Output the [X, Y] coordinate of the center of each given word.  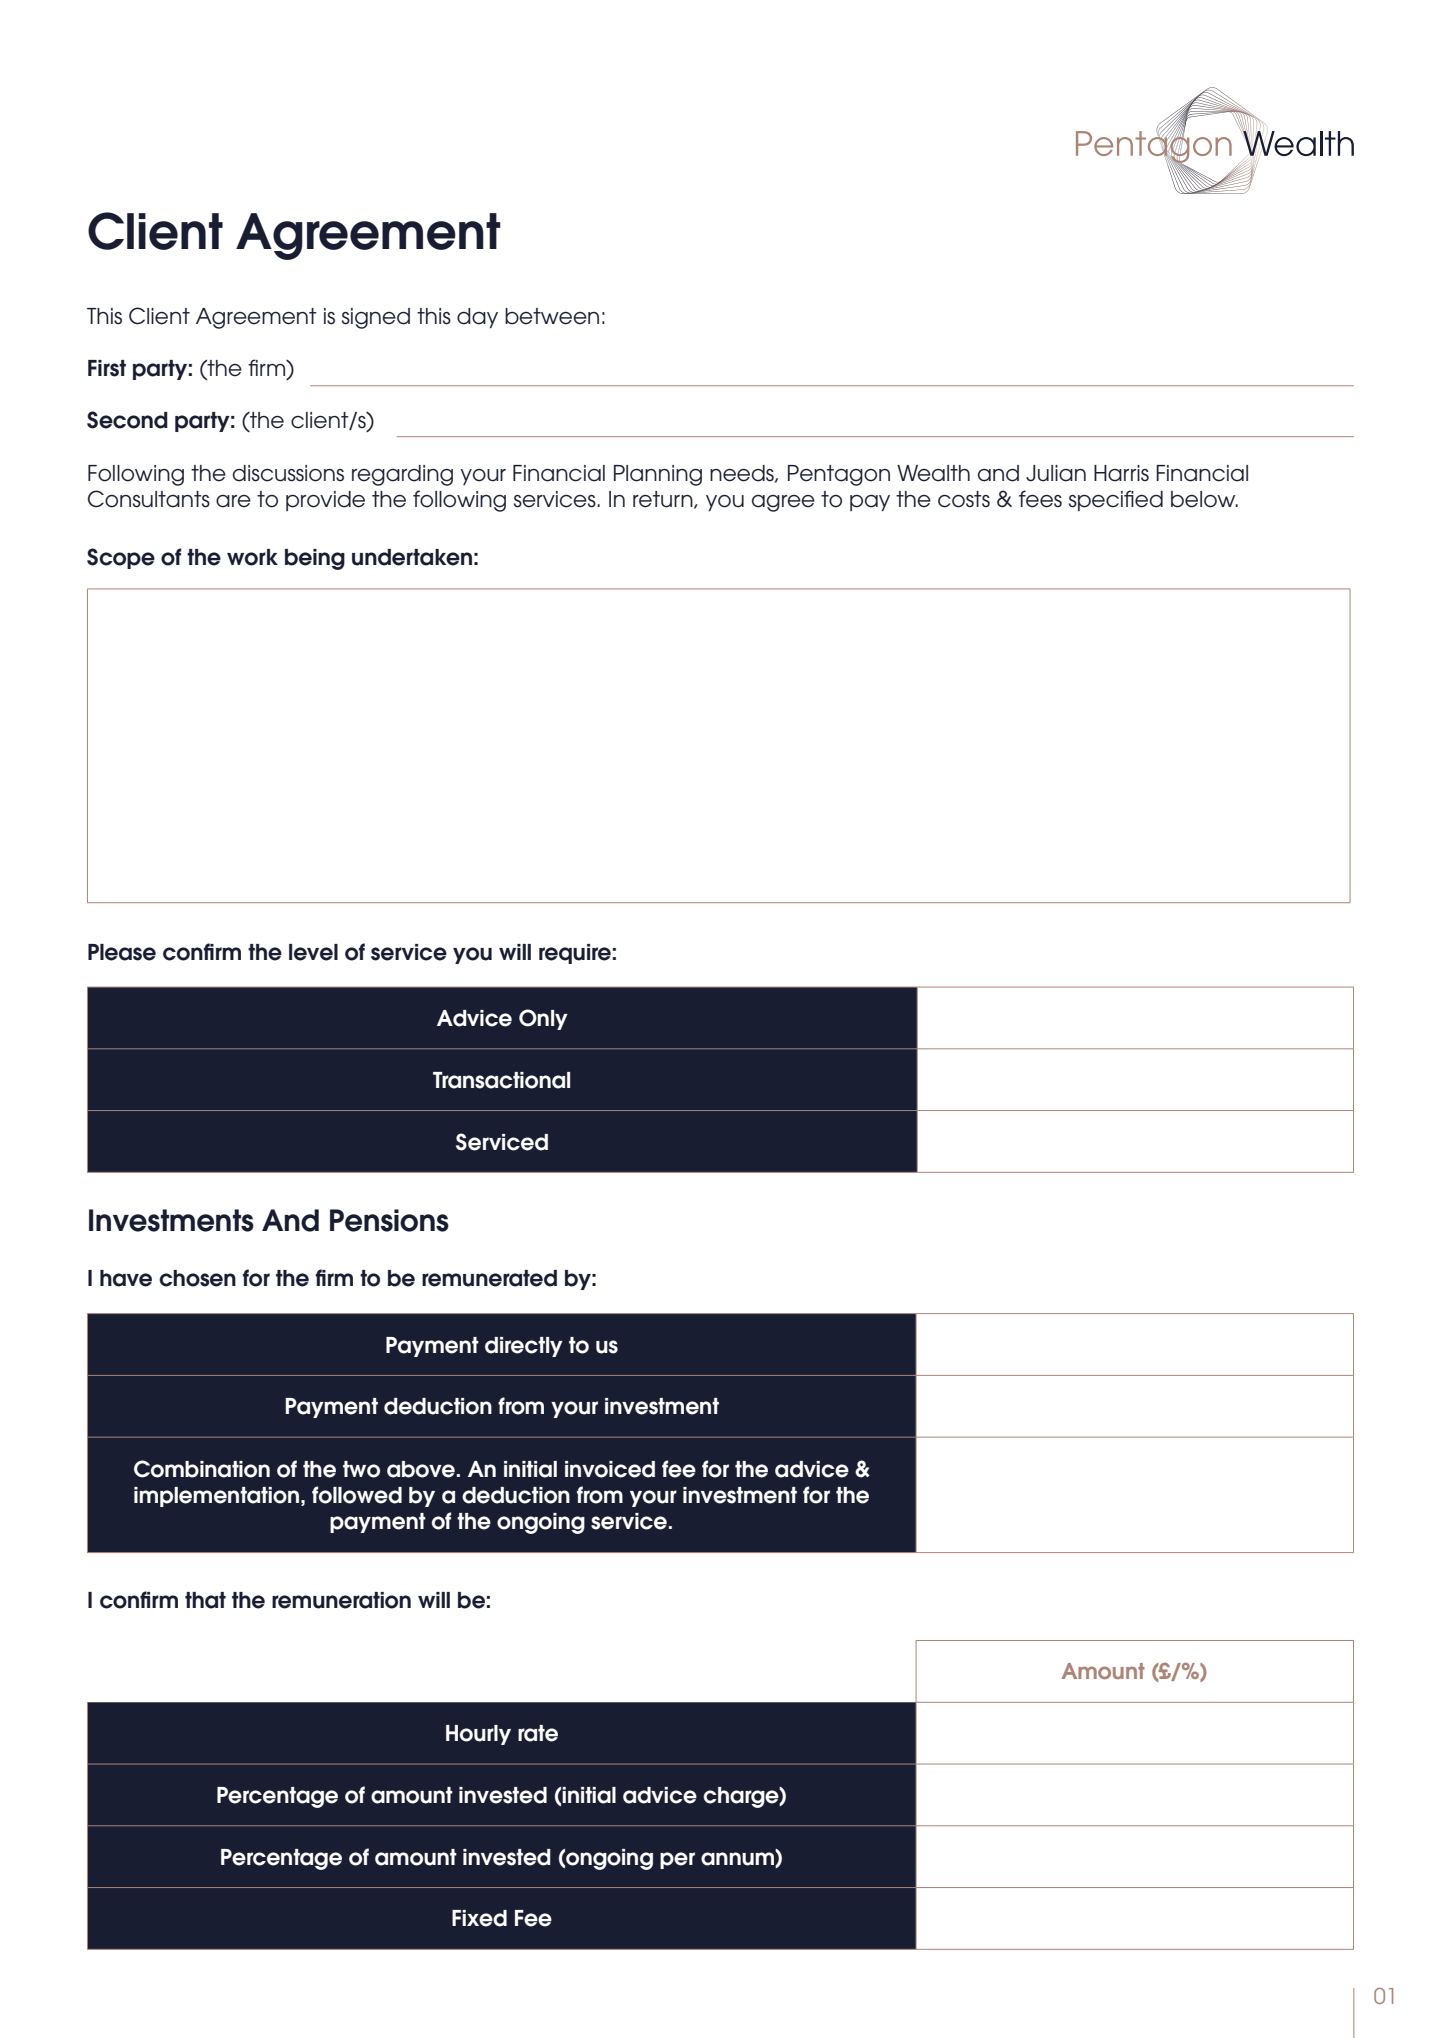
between [552, 316]
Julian [1056, 473]
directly [524, 1347]
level [313, 952]
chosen [197, 1278]
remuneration [341, 1600]
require [575, 954]
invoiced [610, 1469]
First [107, 368]
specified [1116, 500]
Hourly [478, 1735]
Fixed [479, 1918]
